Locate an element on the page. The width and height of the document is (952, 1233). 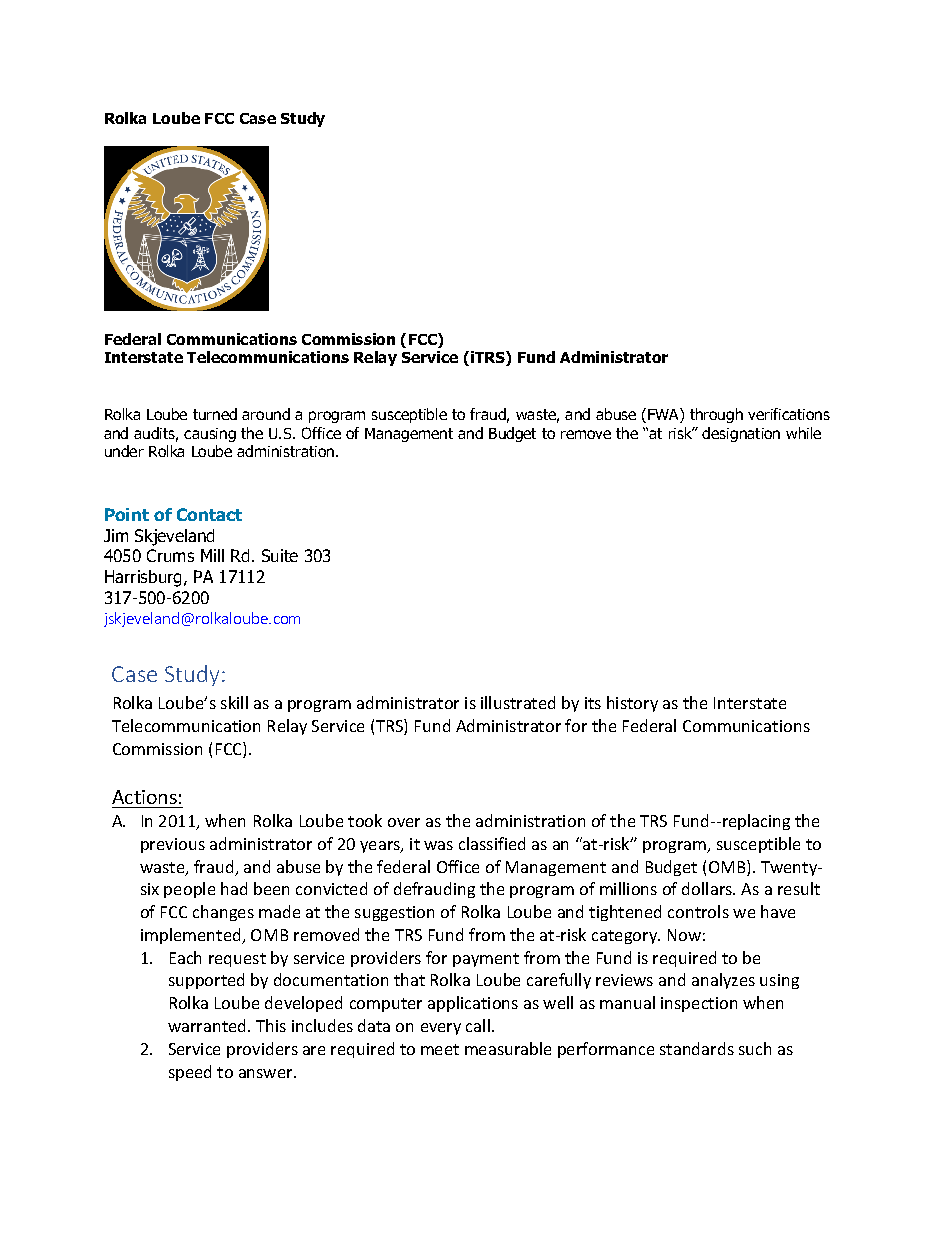
around is located at coordinates (266, 414).
